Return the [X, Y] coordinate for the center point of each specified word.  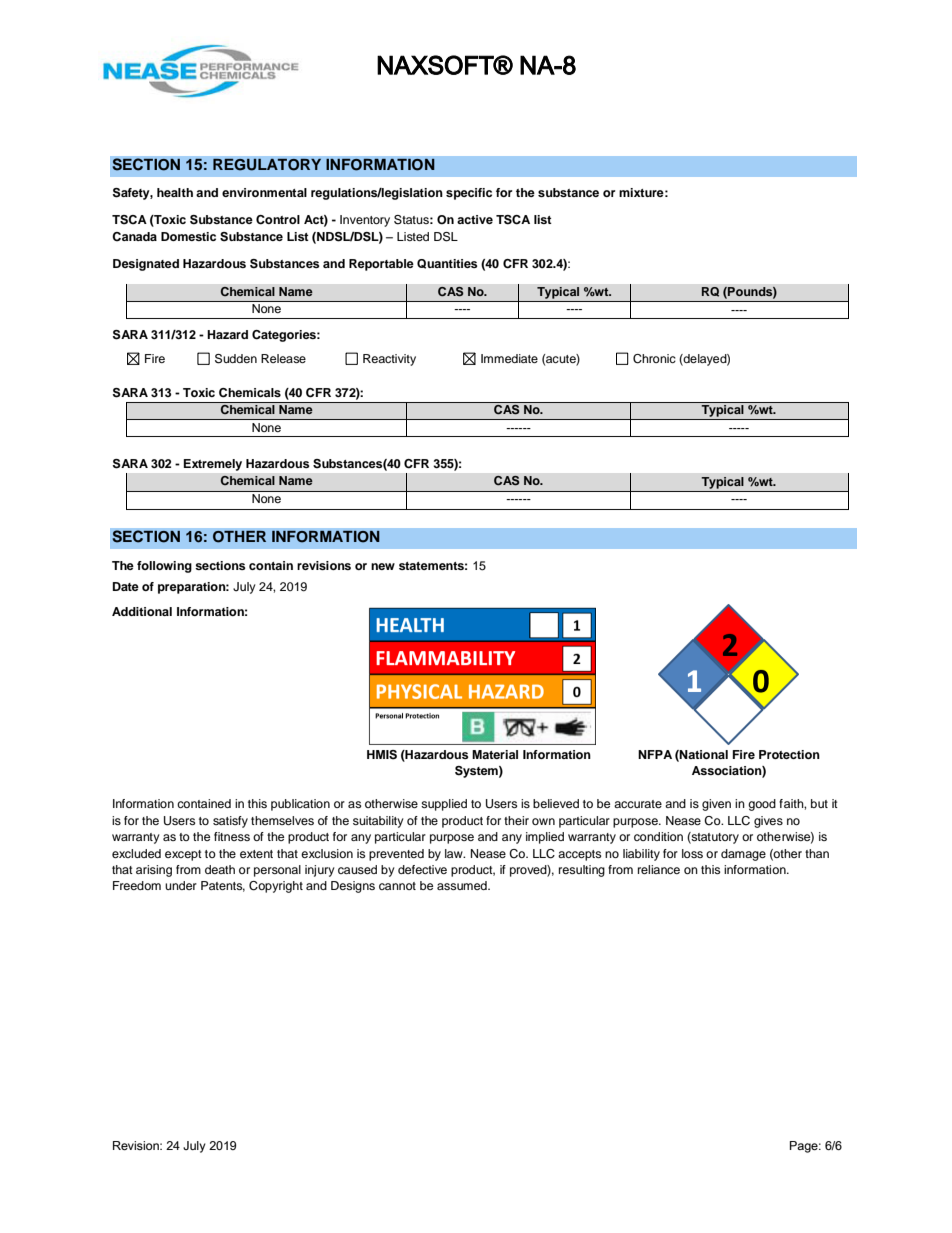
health [175, 192]
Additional [142, 611]
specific [469, 194]
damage [743, 855]
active [475, 219]
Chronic [654, 359]
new [383, 566]
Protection [789, 754]
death [220, 869]
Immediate [509, 358]
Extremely [213, 465]
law [455, 853]
